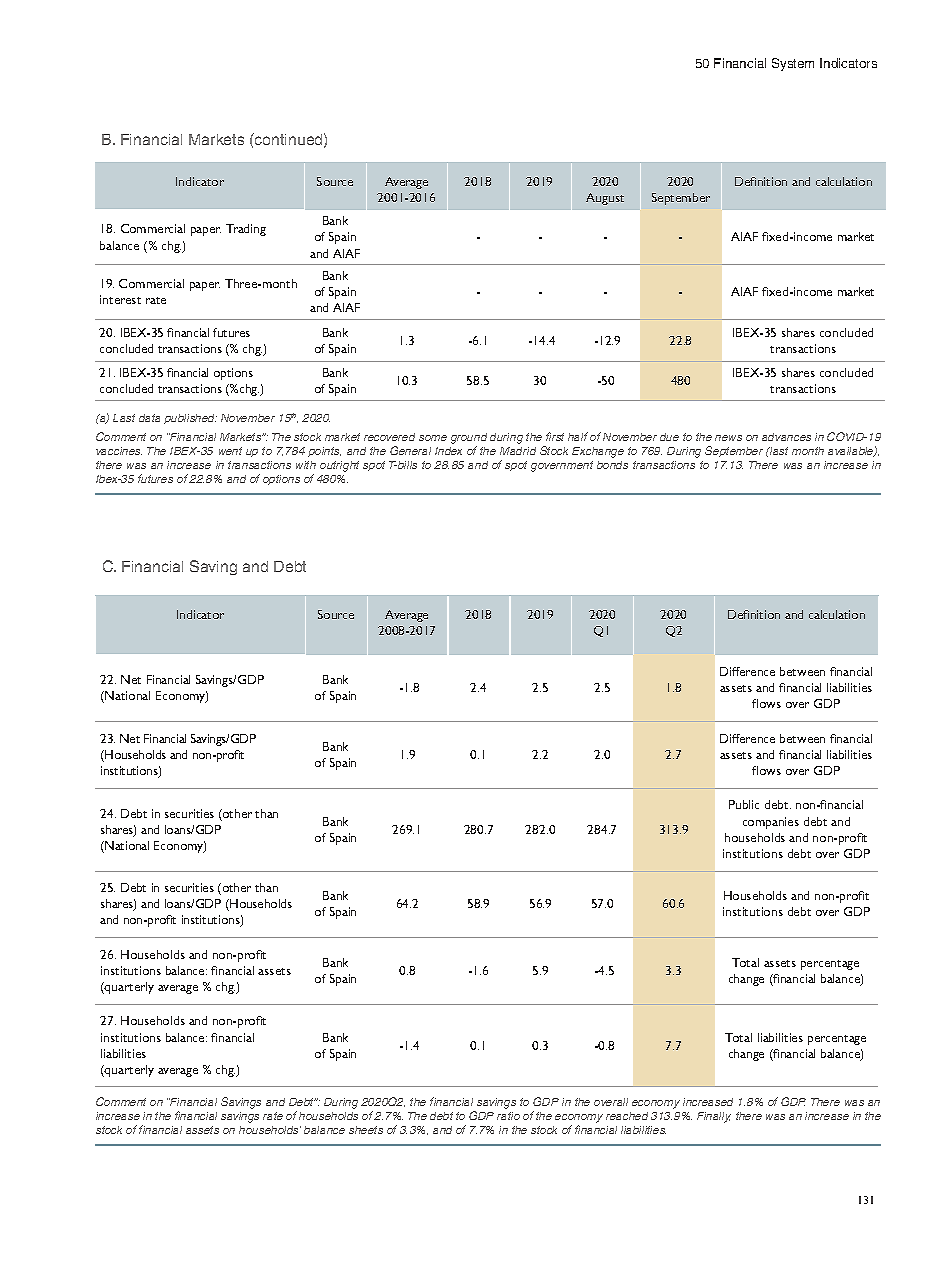 This page has height=1262, width=952. What do you see at coordinates (448, 451) in the page?
I see `Index` at bounding box center [448, 451].
